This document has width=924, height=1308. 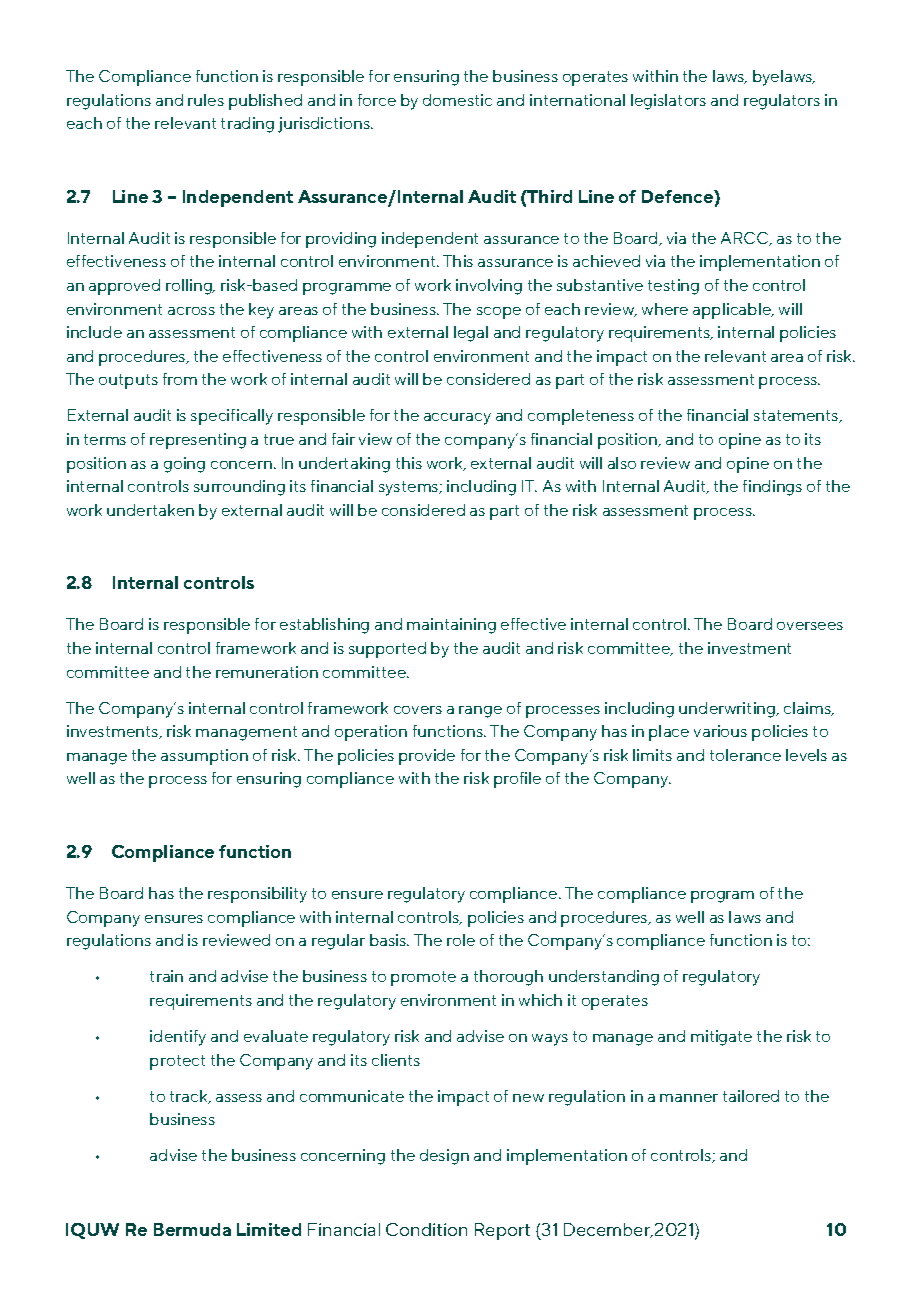 I want to click on applicable, so click(x=733, y=311).
